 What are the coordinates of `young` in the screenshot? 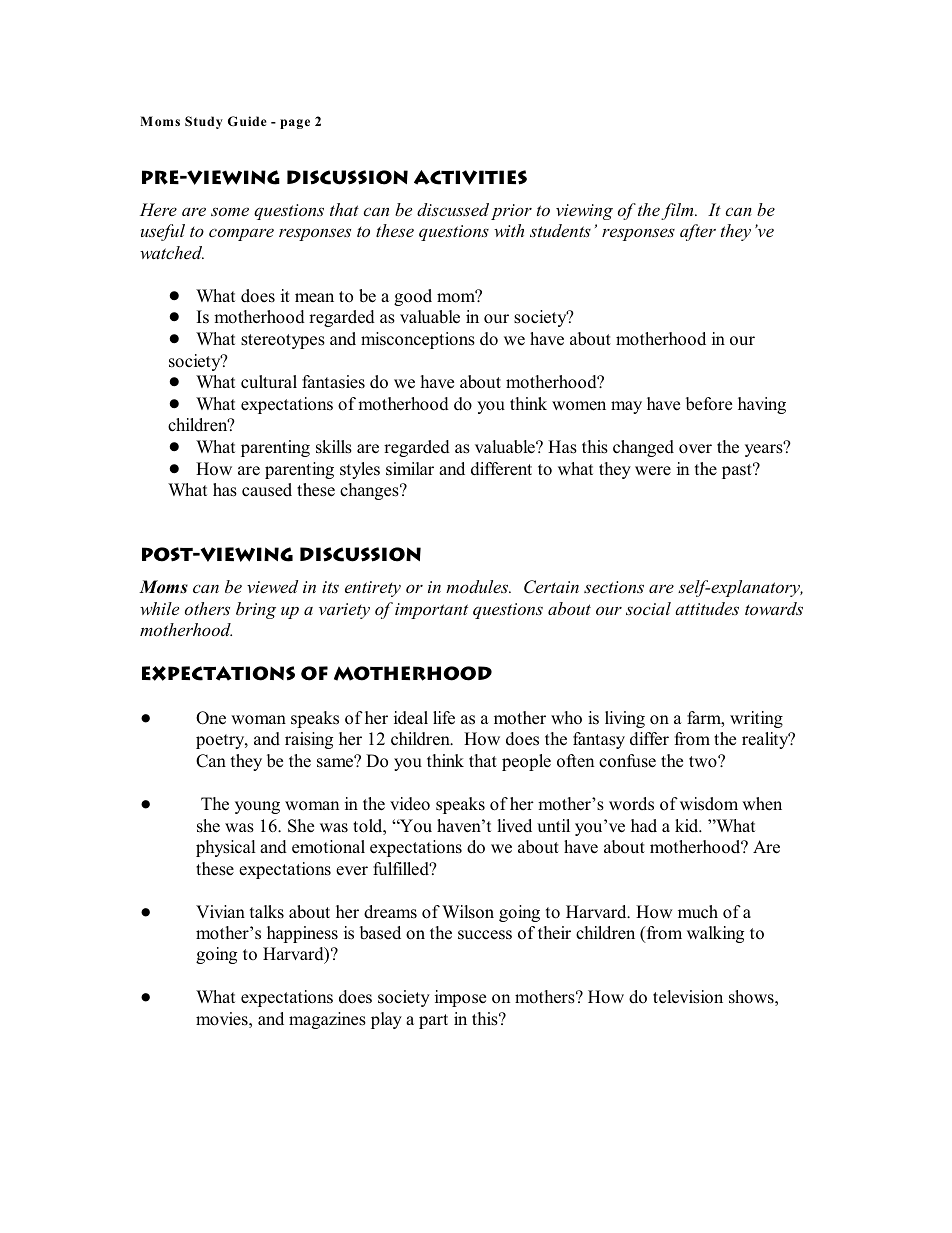 It's located at (257, 807).
